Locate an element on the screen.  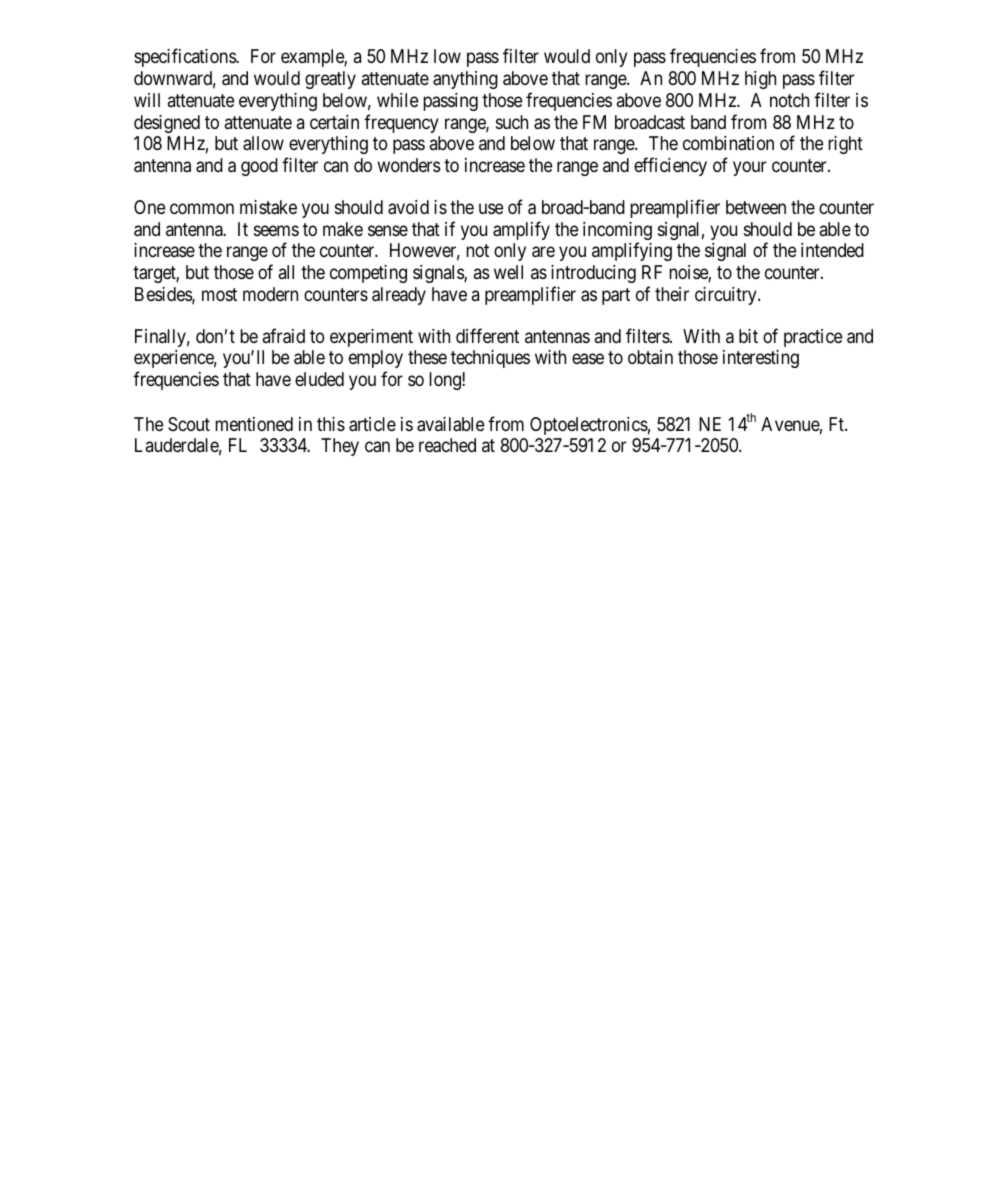
reached is located at coordinates (447, 445).
